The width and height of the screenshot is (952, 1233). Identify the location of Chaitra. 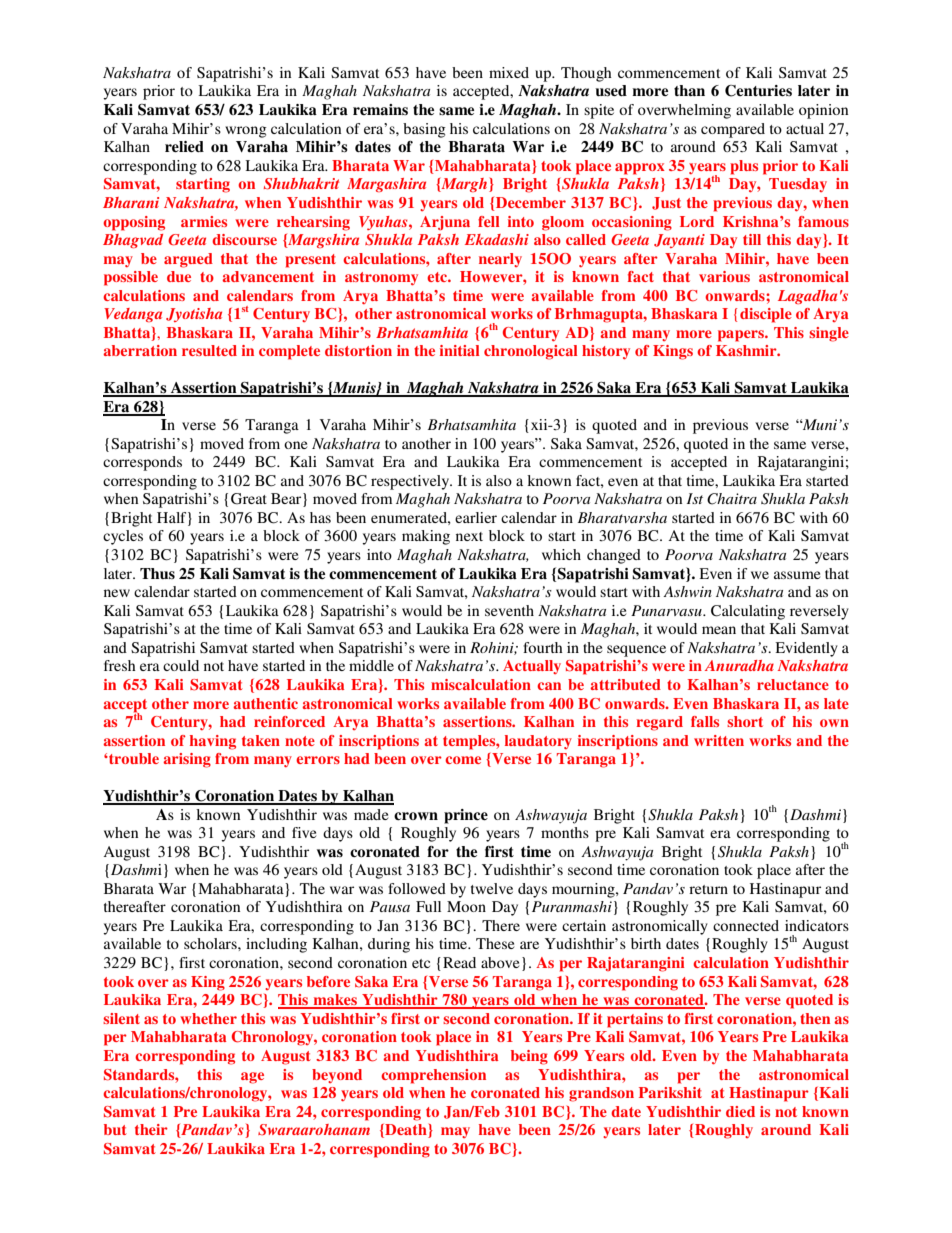
(732, 499).
